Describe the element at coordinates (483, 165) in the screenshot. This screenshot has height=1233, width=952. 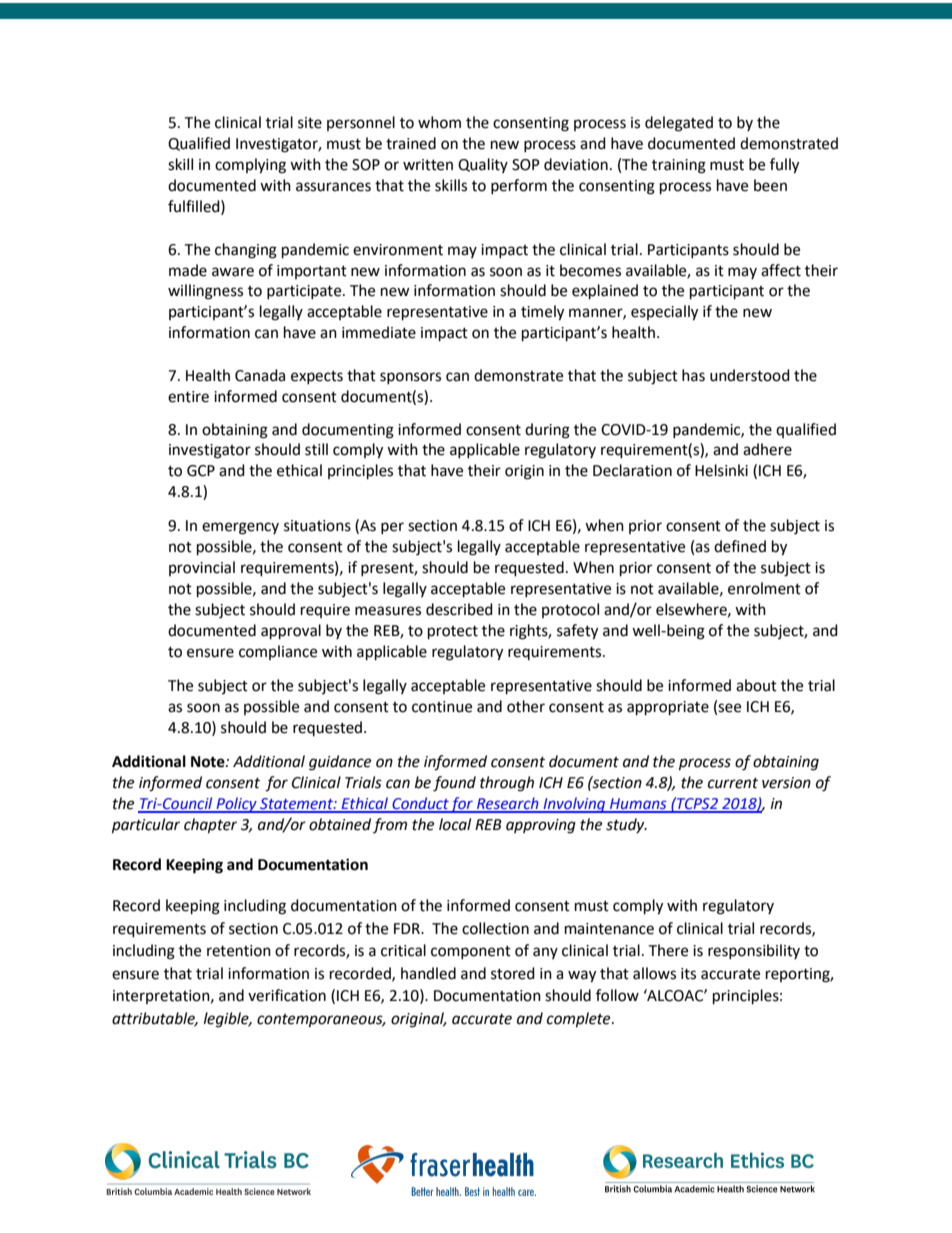
I see `Quality` at that location.
